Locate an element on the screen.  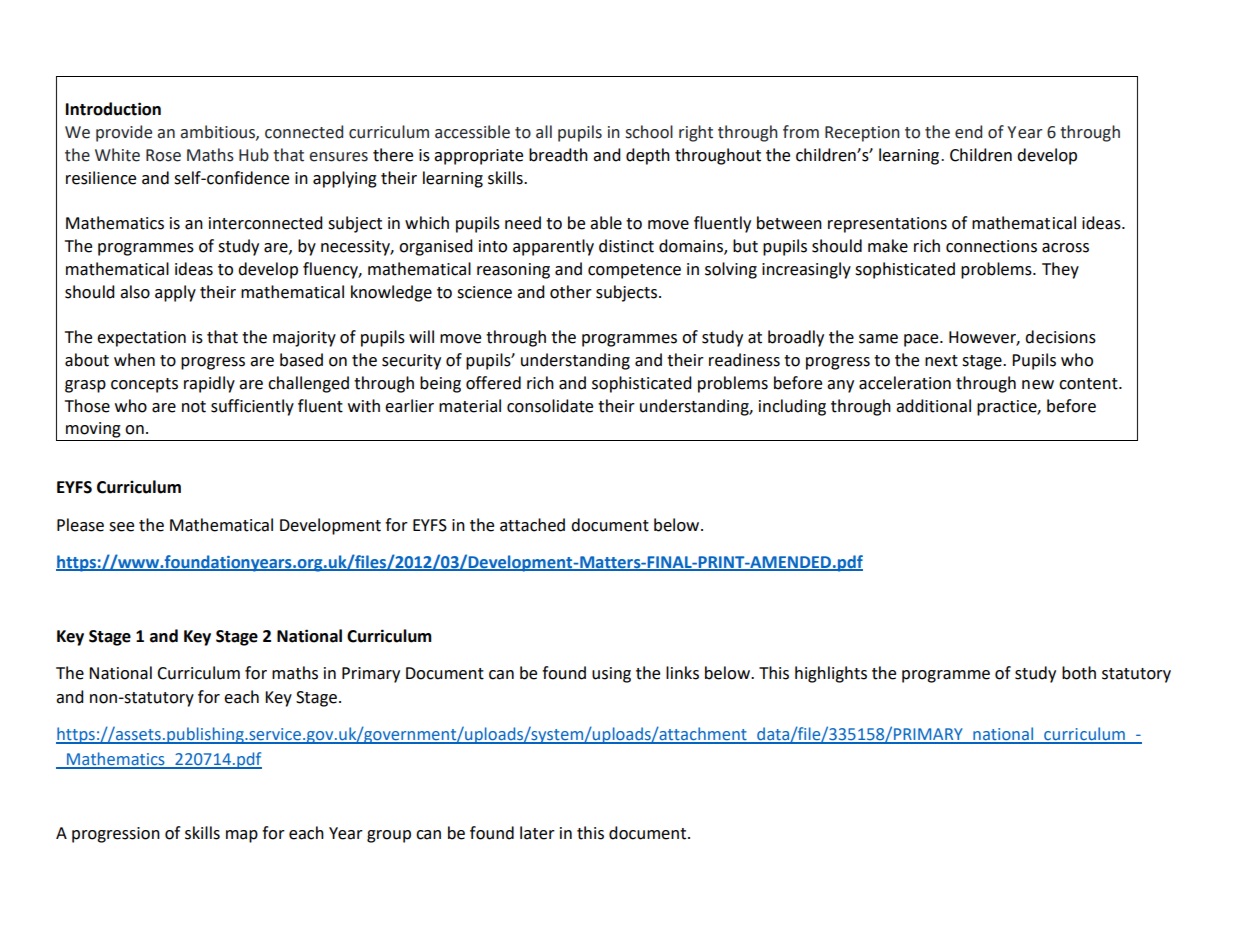
later is located at coordinates (537, 833).
